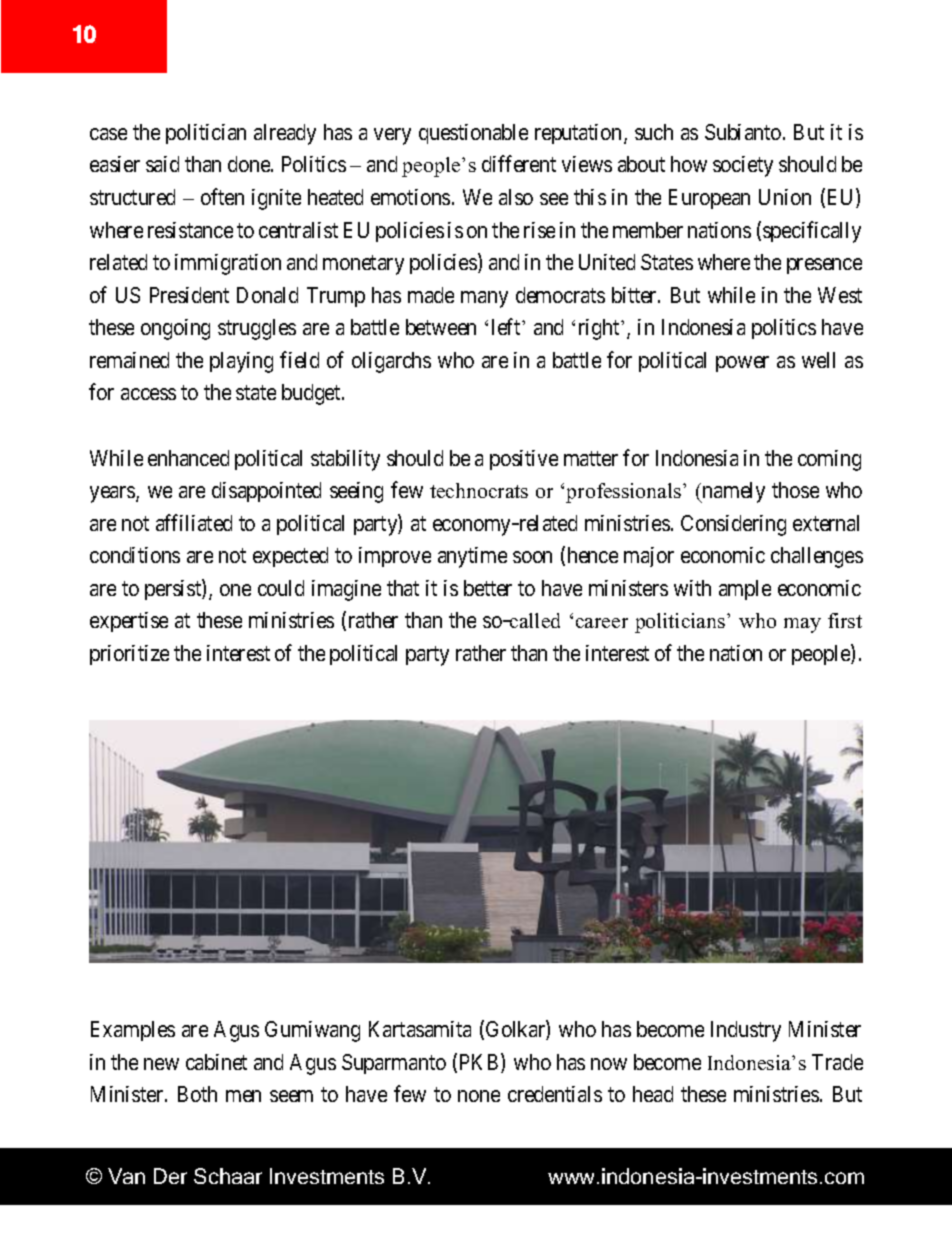 Image resolution: width=952 pixels, height=1233 pixels. I want to click on prioritize, so click(129, 655).
